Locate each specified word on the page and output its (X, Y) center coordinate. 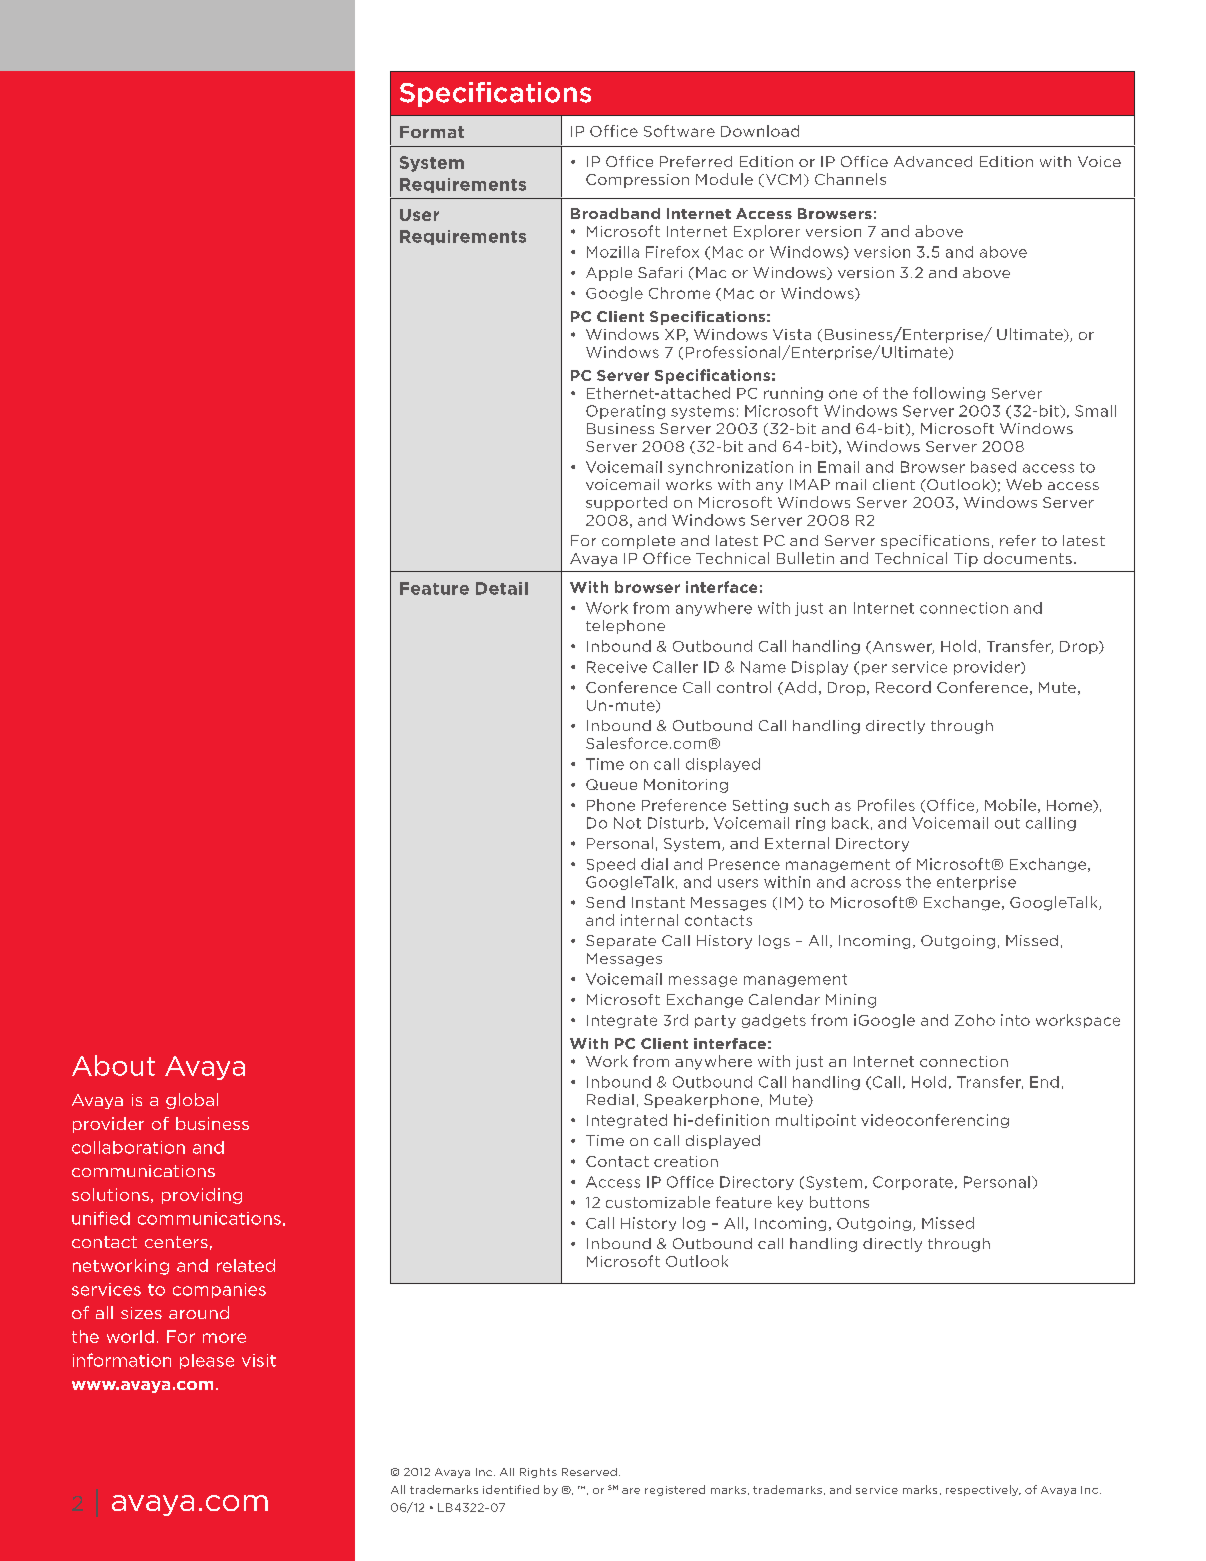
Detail (502, 588)
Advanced (933, 161)
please (207, 1361)
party (715, 1021)
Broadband (615, 213)
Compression (637, 181)
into (1015, 1020)
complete (638, 542)
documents (1028, 558)
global (192, 1101)
